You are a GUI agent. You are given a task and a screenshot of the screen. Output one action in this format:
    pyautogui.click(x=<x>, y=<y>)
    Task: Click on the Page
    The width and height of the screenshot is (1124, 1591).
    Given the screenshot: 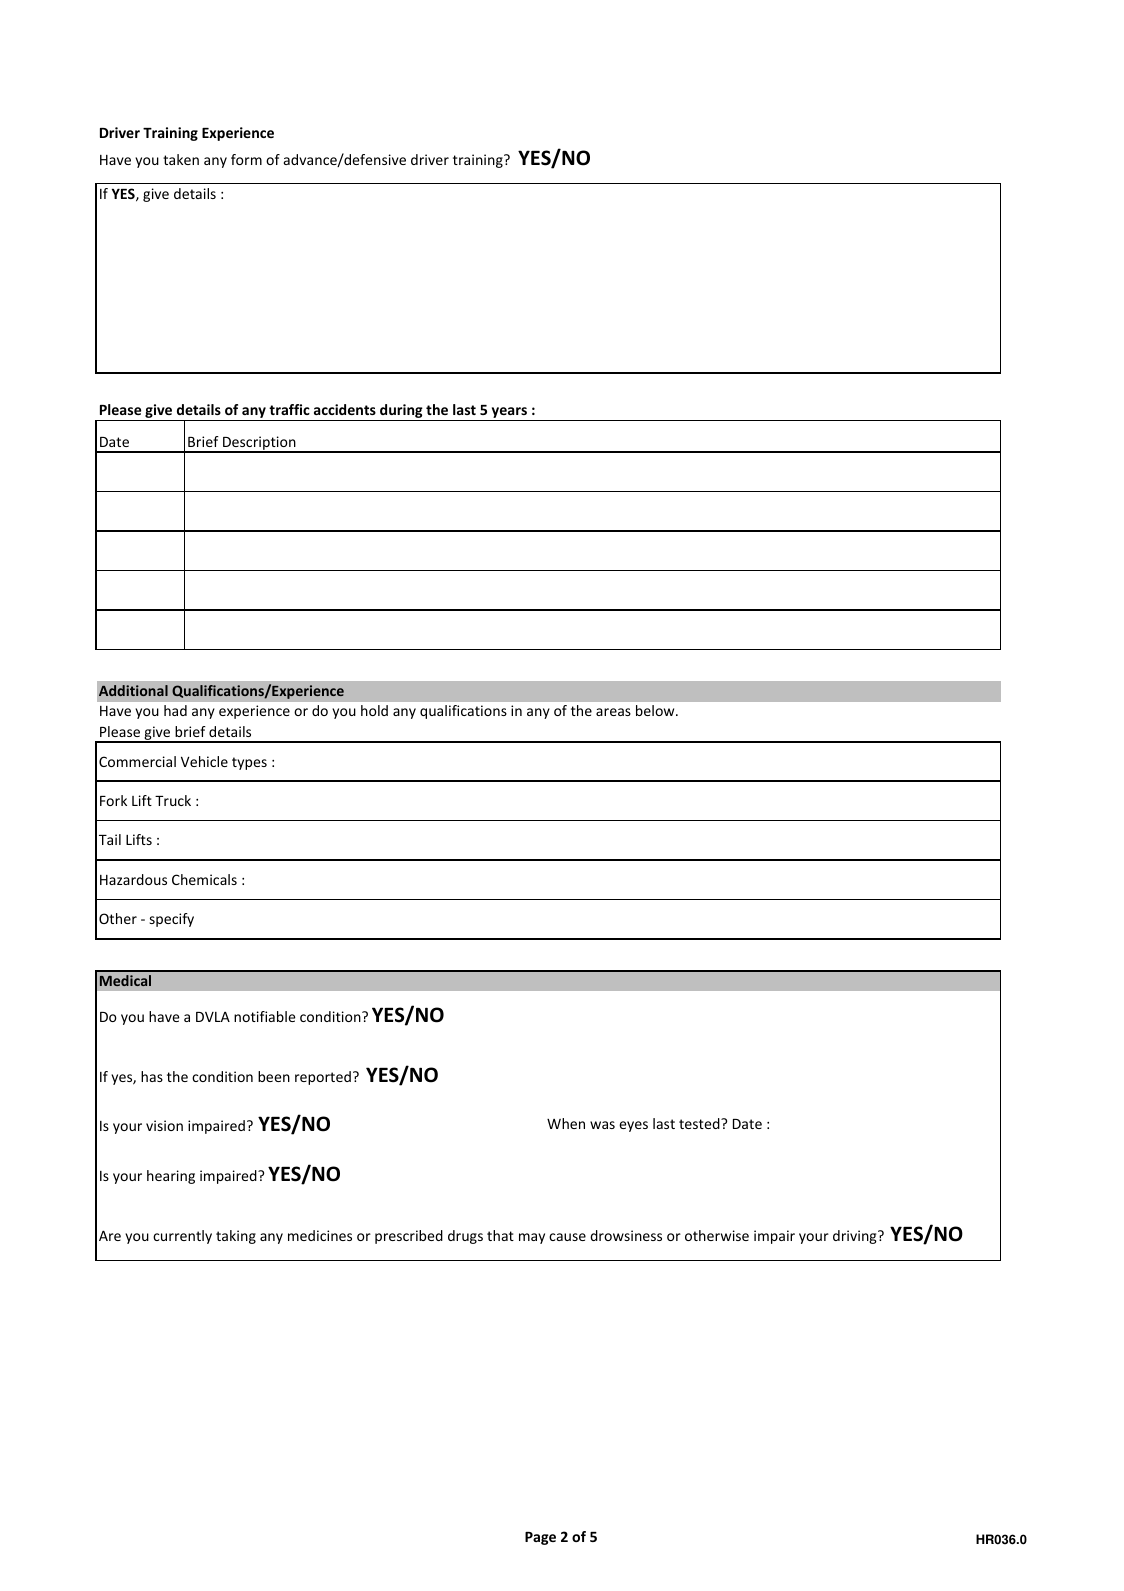 What is the action you would take?
    pyautogui.click(x=540, y=1538)
